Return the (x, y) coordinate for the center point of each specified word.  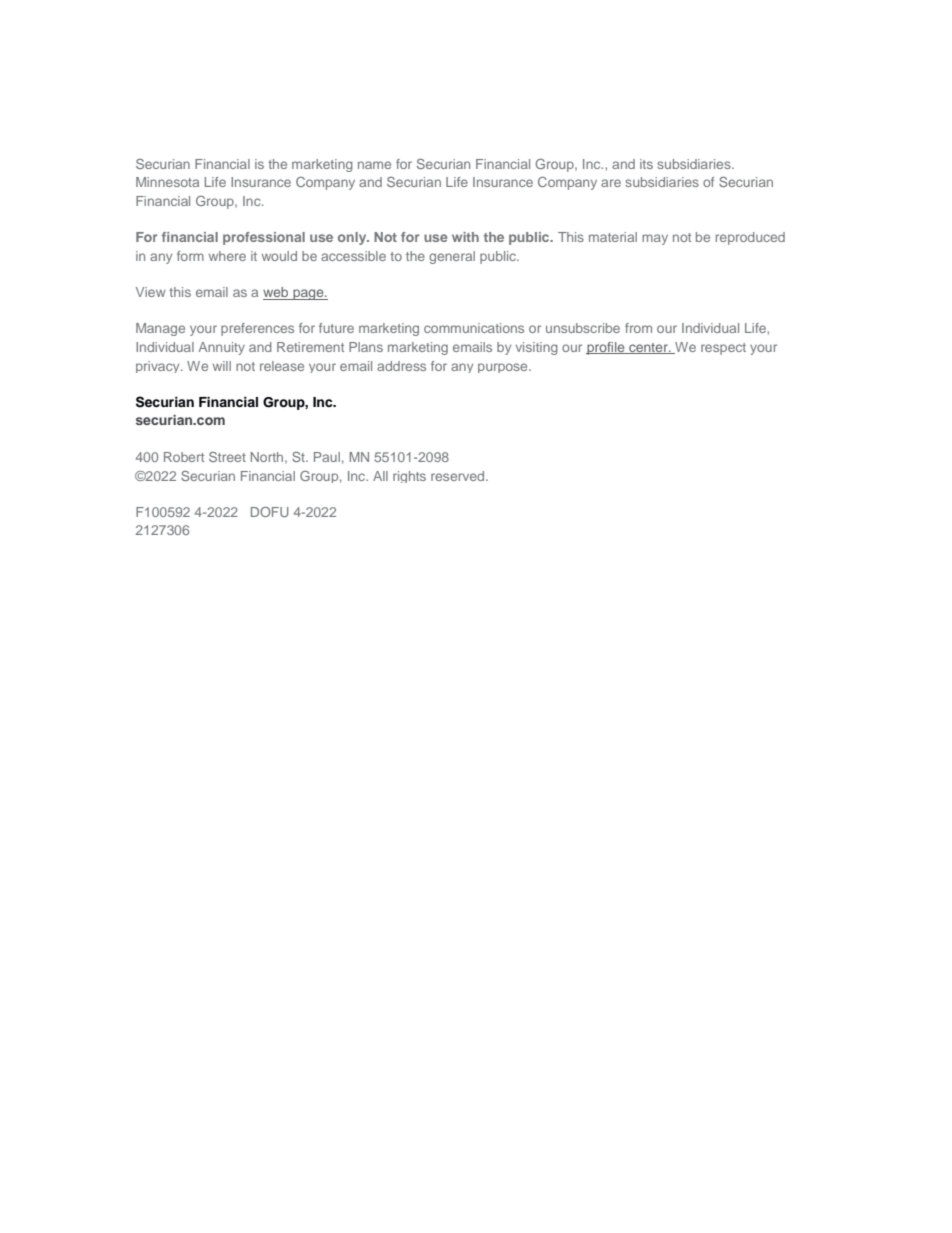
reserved (459, 476)
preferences (257, 329)
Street (227, 457)
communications (474, 328)
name (374, 165)
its (646, 164)
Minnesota (167, 182)
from (638, 328)
